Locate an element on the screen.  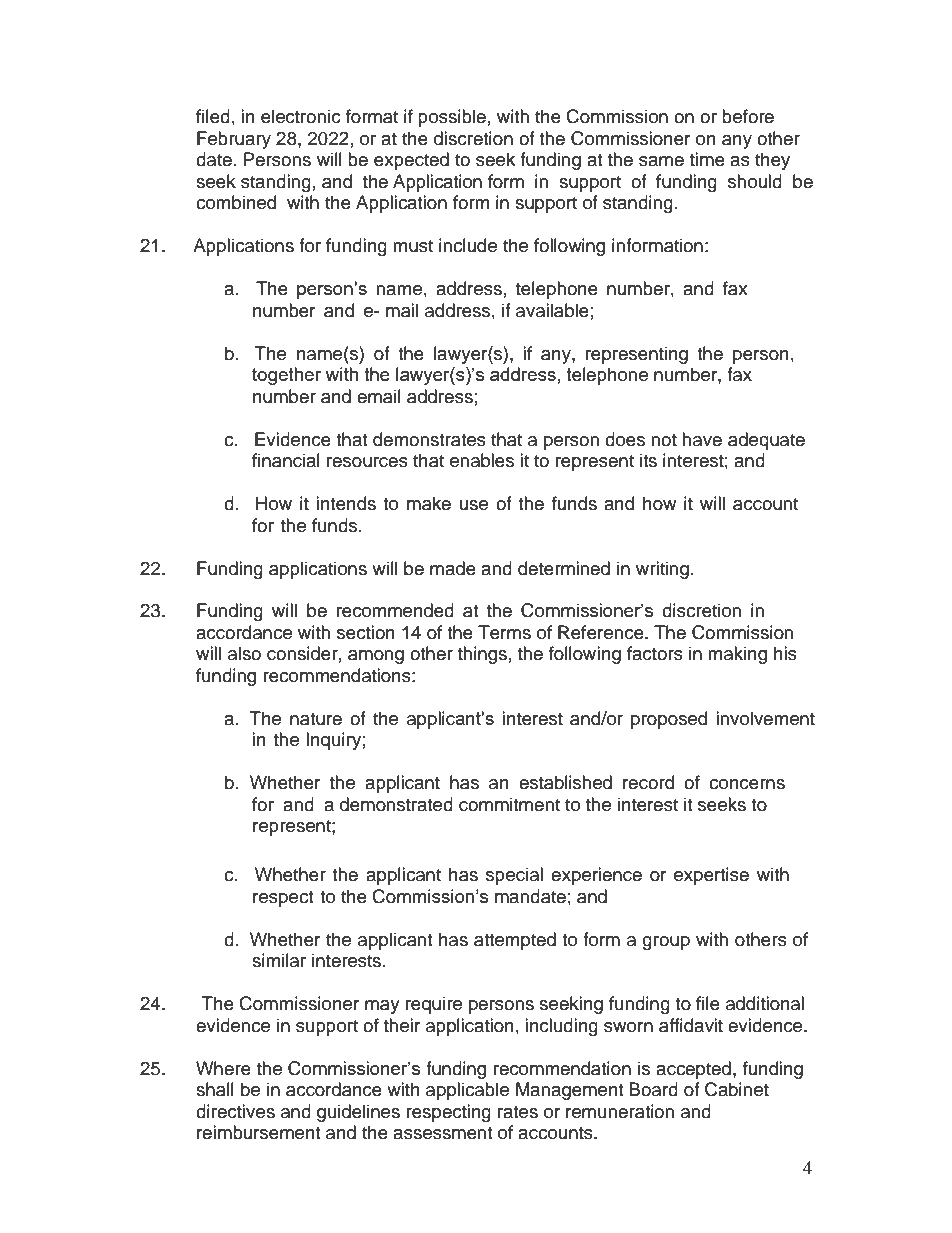
time is located at coordinates (707, 159).
